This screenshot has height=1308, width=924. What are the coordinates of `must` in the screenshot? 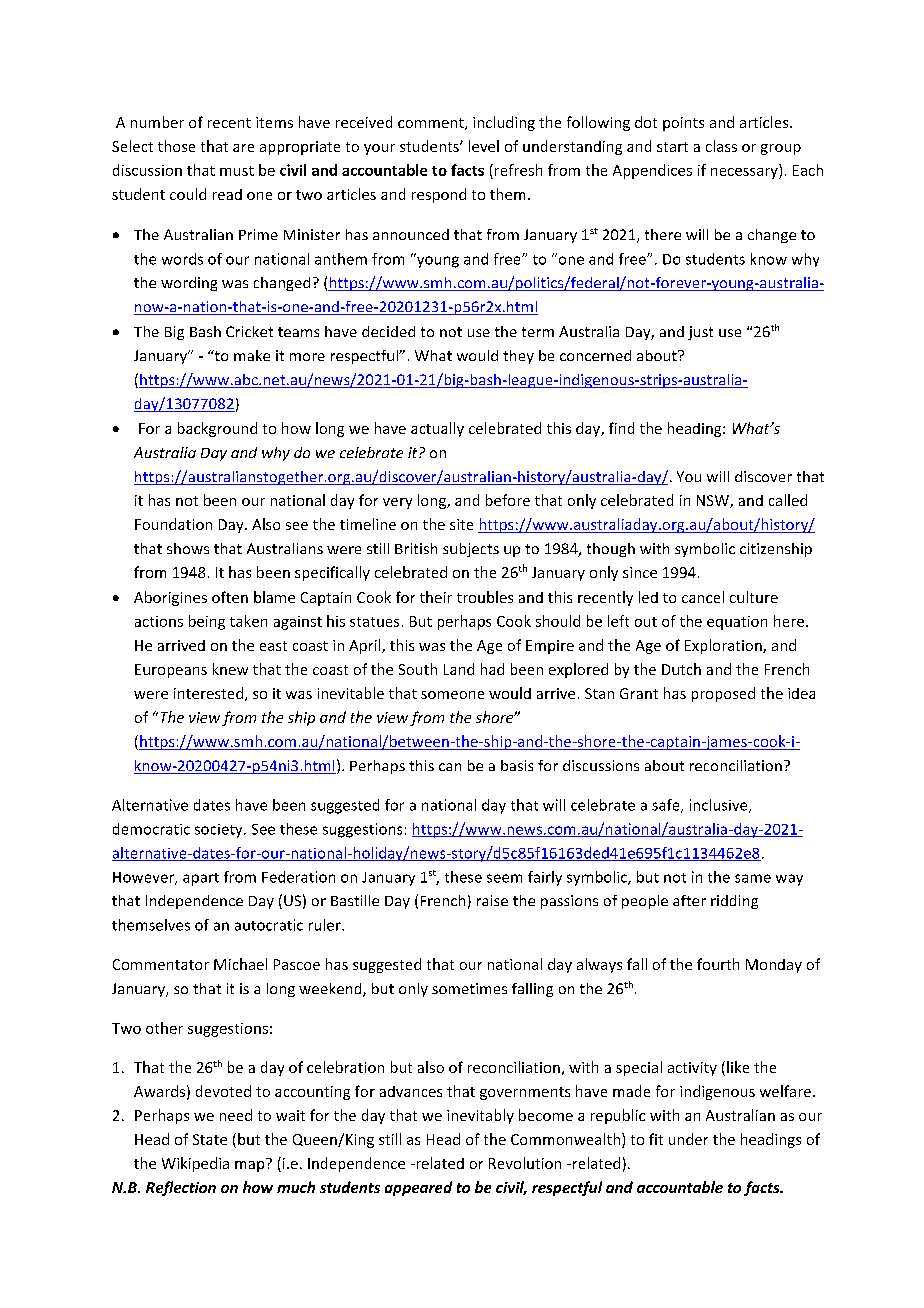 It's located at (237, 171).
